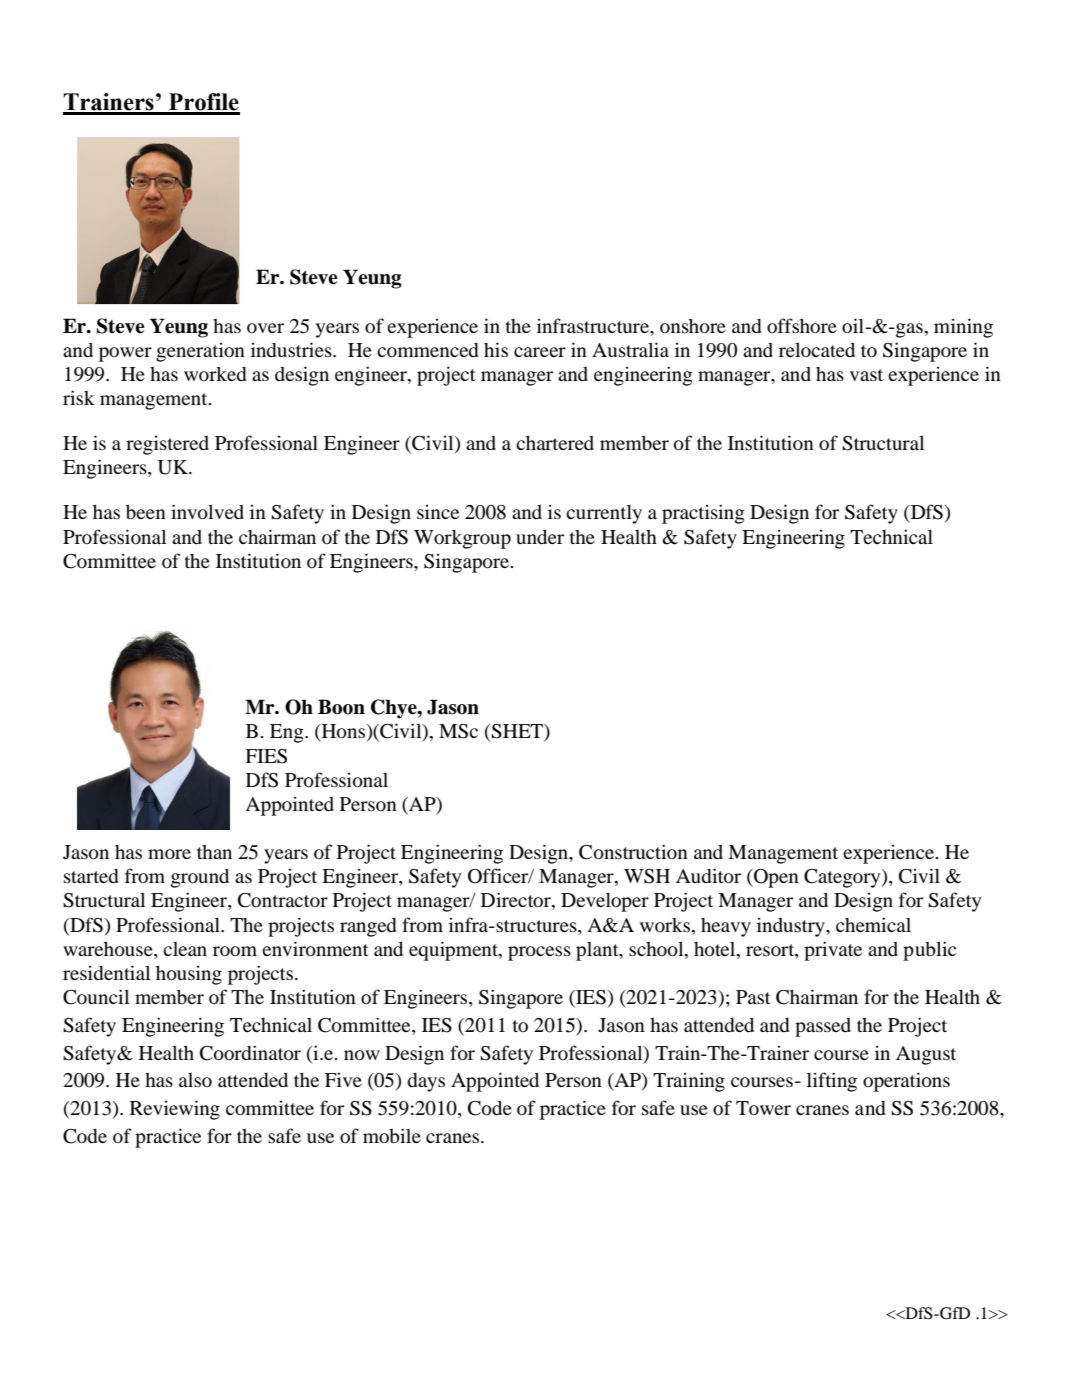  Describe the element at coordinates (540, 536) in the image. I see `under` at that location.
